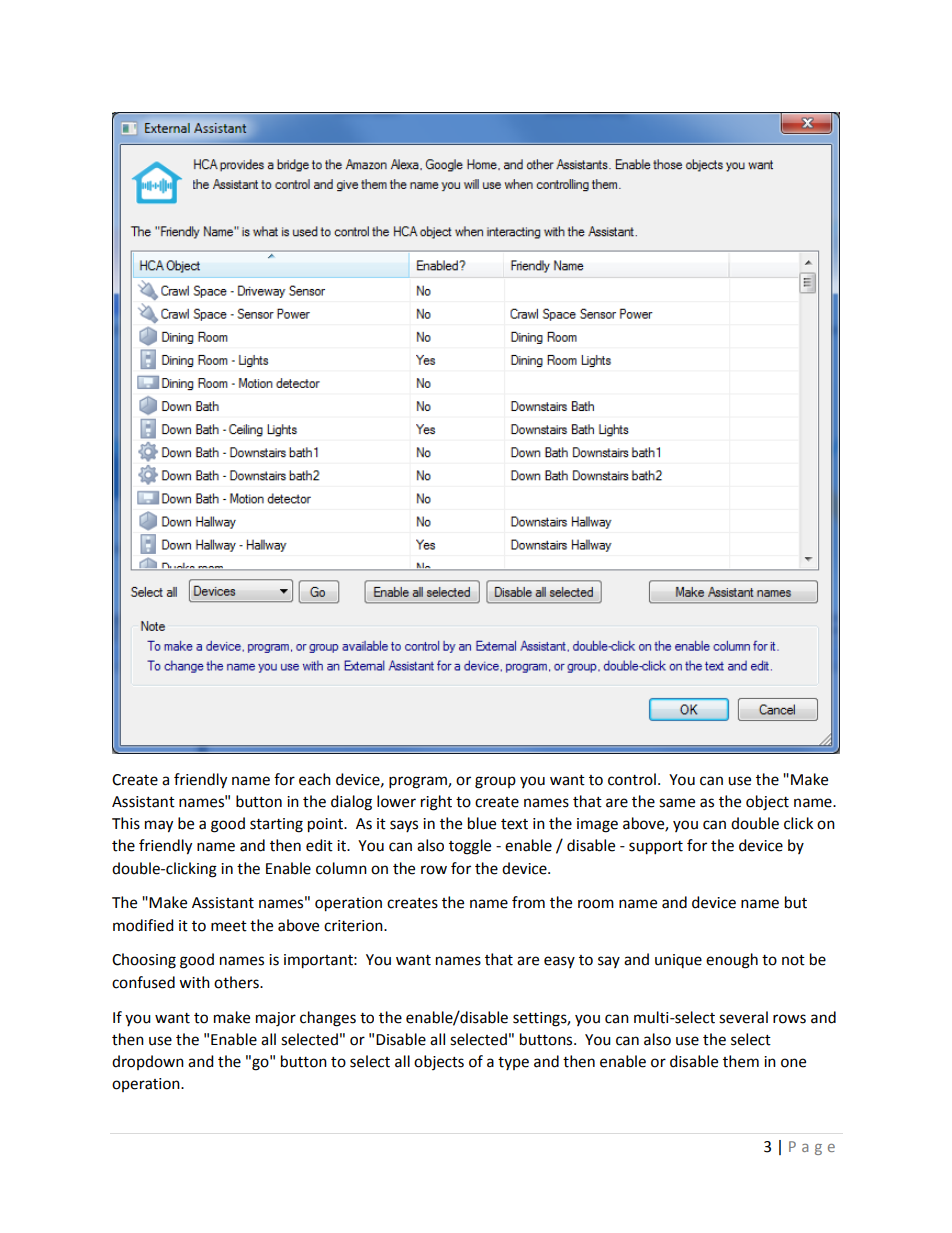 Image resolution: width=952 pixels, height=1233 pixels. Describe the element at coordinates (148, 1062) in the page. I see `dropdown` at that location.
